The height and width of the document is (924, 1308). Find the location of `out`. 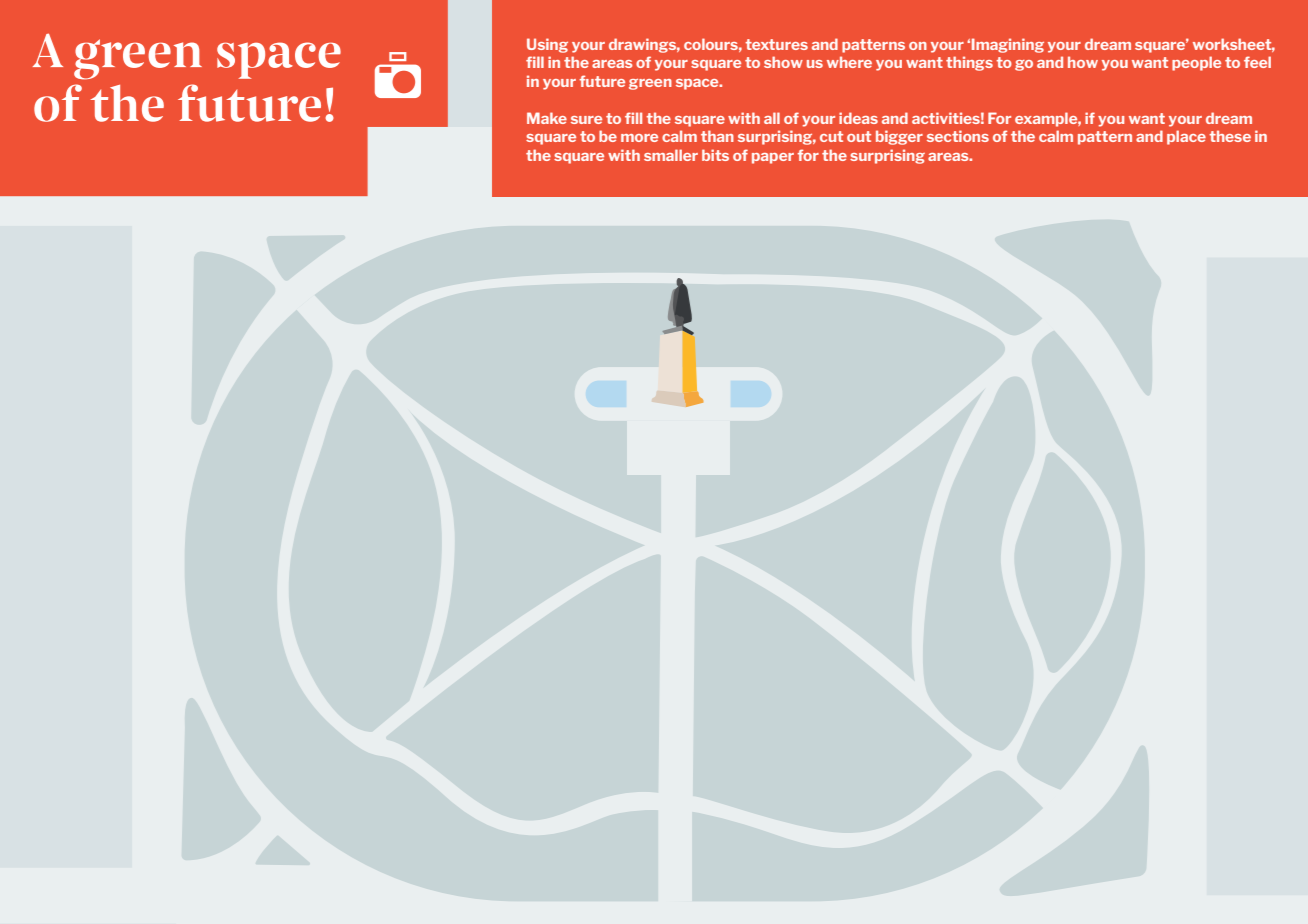

out is located at coordinates (859, 136).
